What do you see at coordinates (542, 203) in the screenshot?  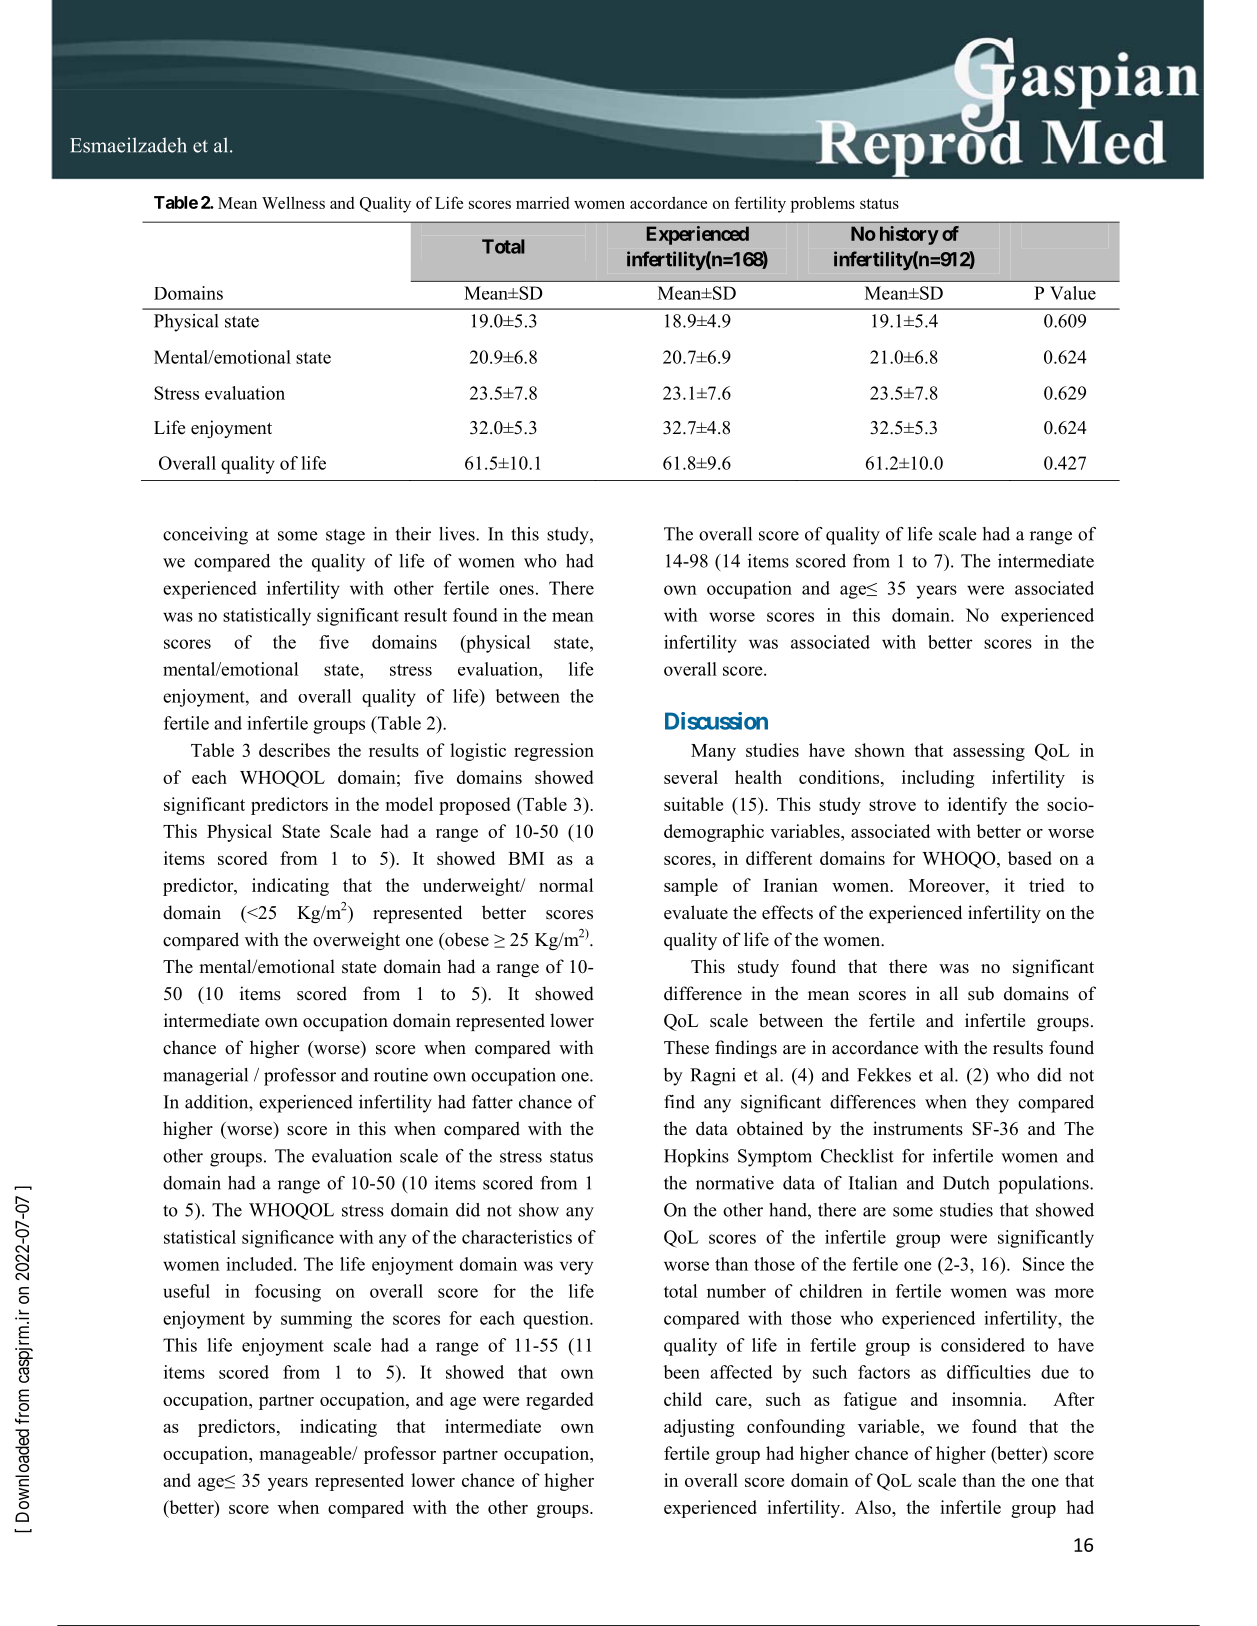 I see `married` at bounding box center [542, 203].
